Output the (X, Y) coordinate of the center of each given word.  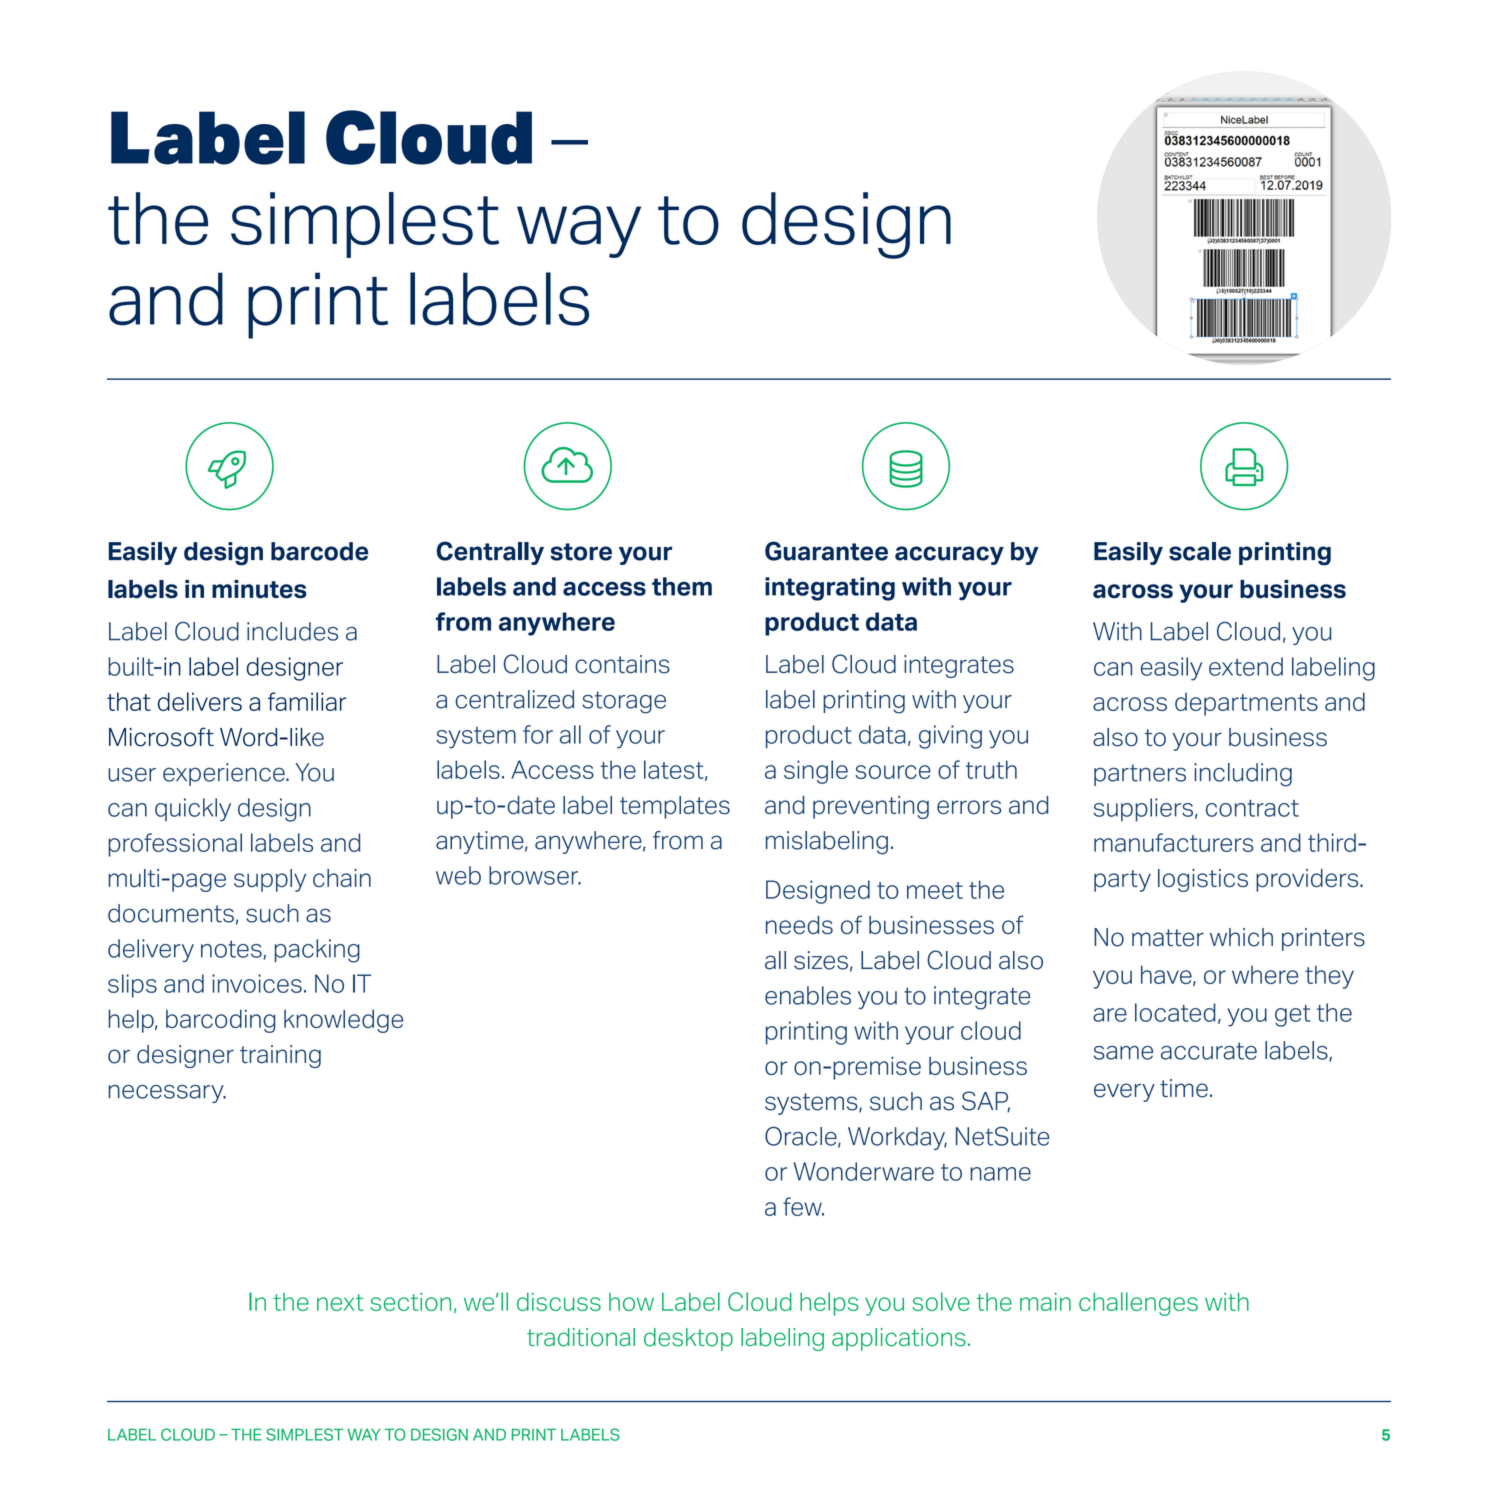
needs (799, 925)
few (803, 1206)
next (340, 1302)
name (1000, 1174)
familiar (307, 701)
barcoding (221, 1021)
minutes (259, 589)
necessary (167, 1094)
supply (270, 880)
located (1175, 1012)
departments (1246, 704)
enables (808, 995)
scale (1200, 551)
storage (624, 702)
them (682, 586)
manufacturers (1174, 842)
